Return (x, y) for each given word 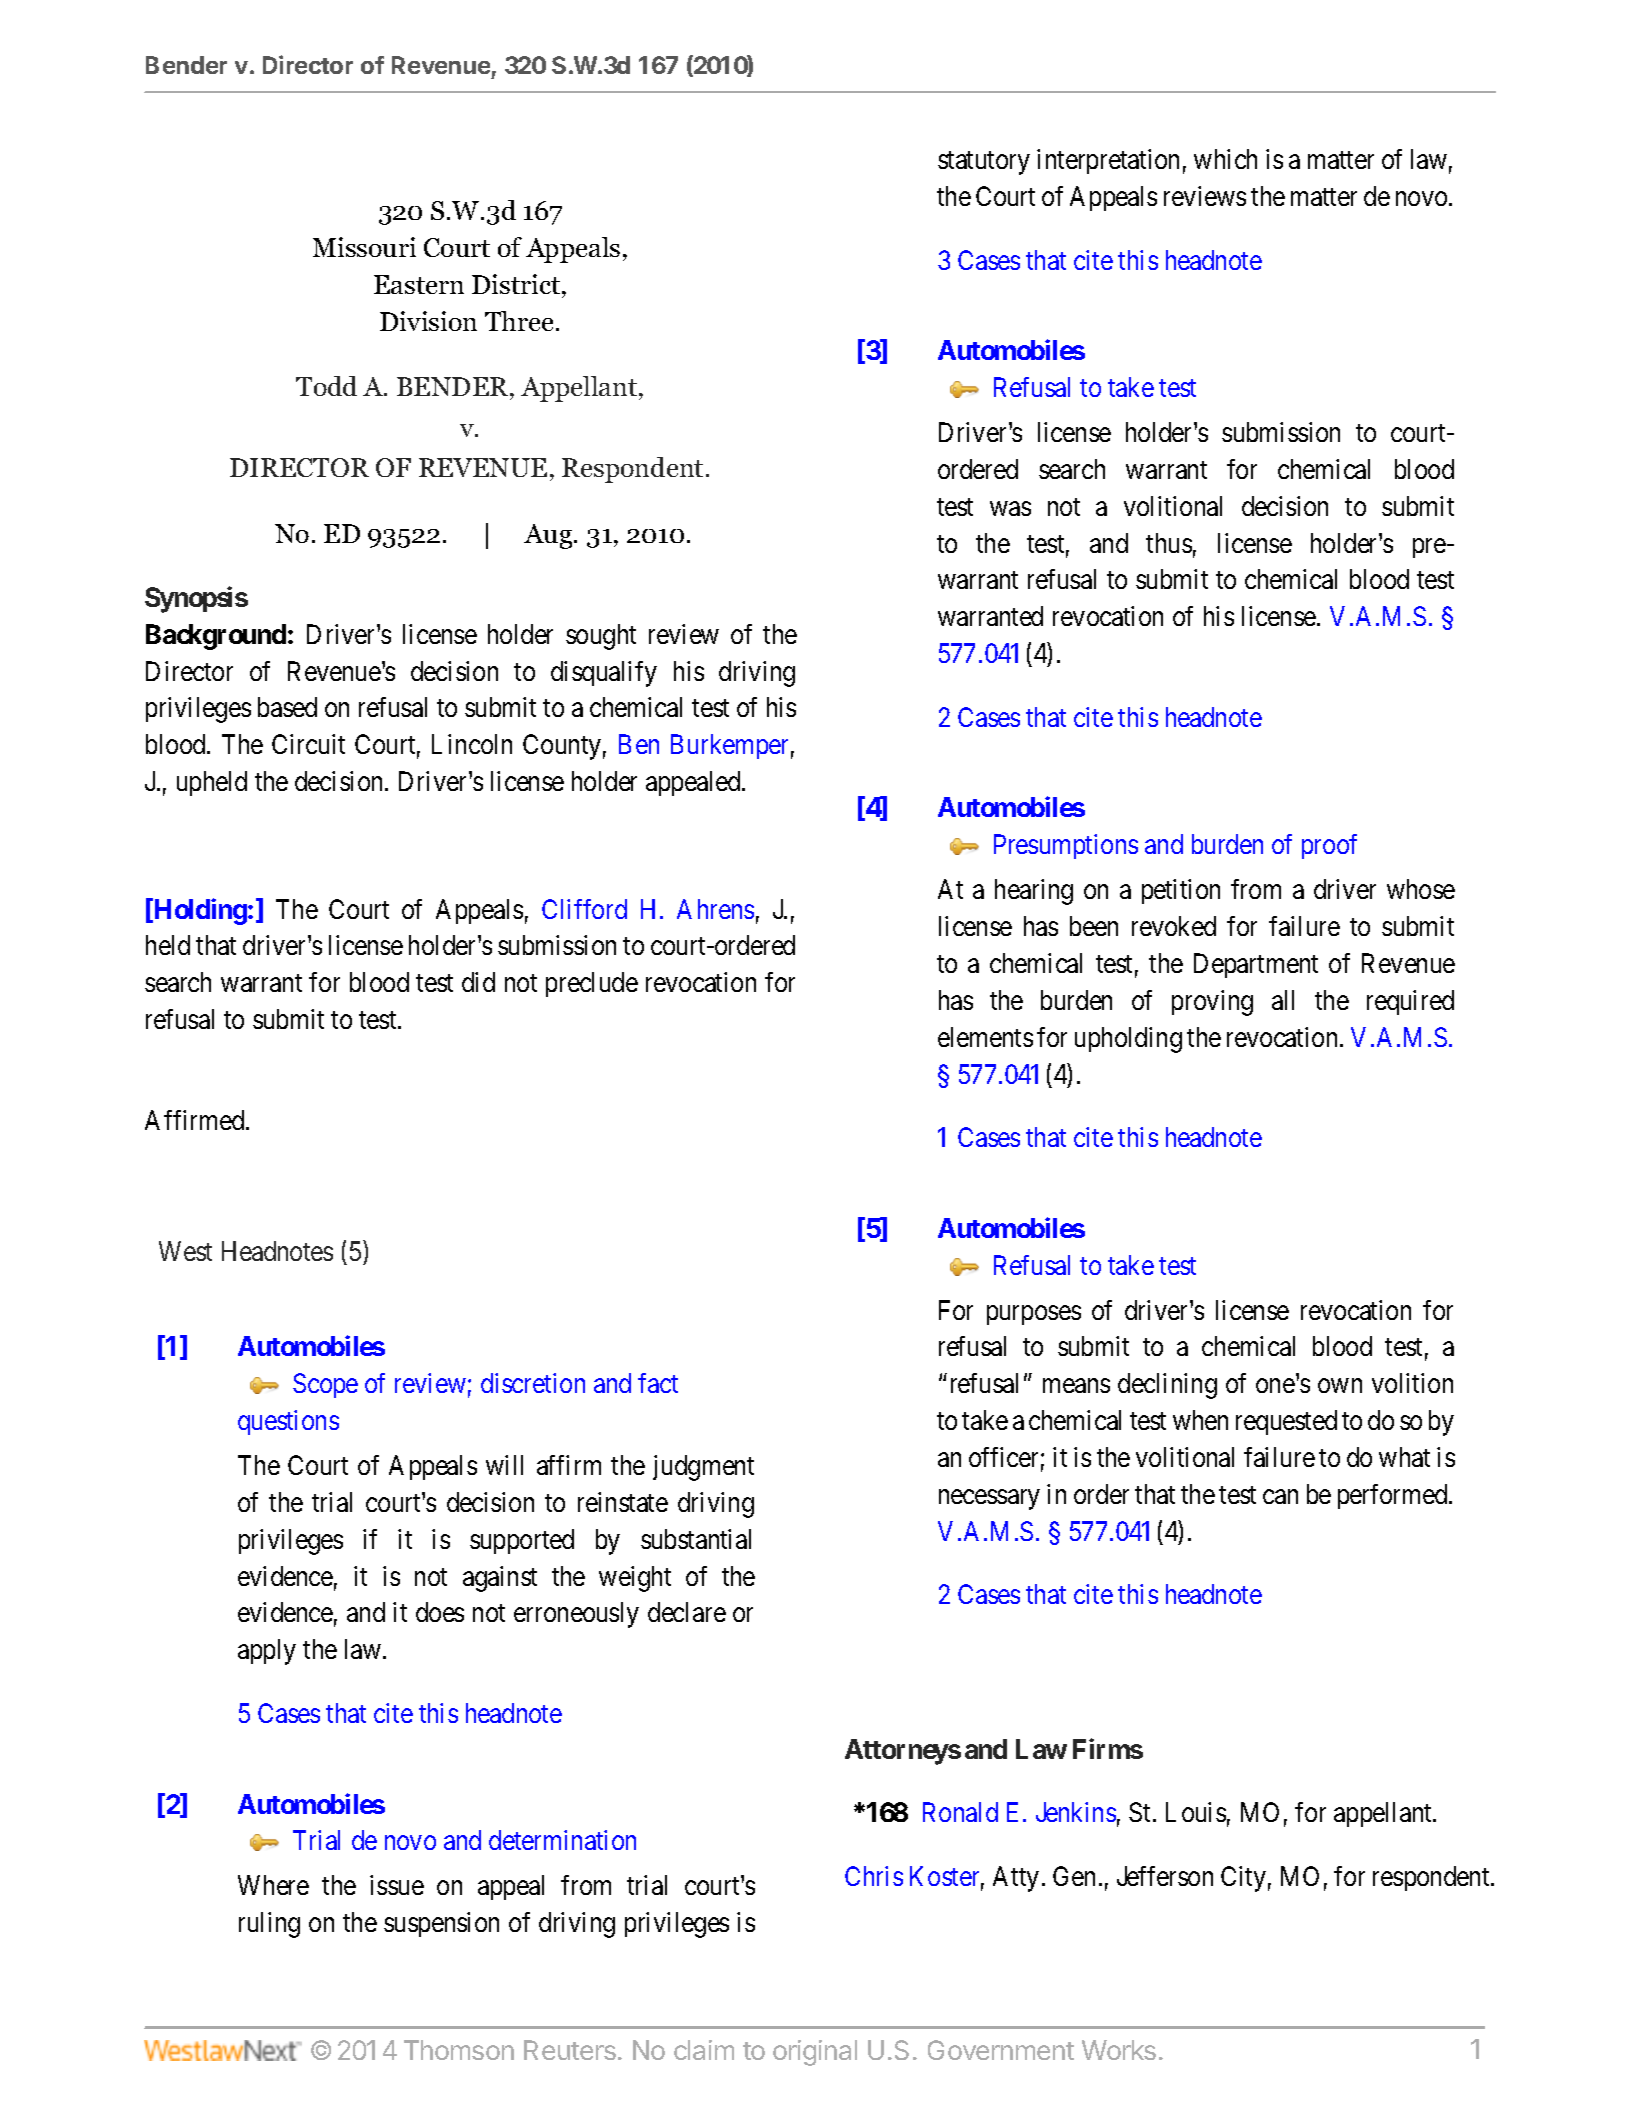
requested (1286, 1422)
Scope (325, 1385)
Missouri (364, 247)
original (815, 2053)
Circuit (308, 744)
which (1225, 159)
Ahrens (715, 909)
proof (1329, 846)
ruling (269, 1925)
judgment (703, 1468)
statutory (984, 163)
